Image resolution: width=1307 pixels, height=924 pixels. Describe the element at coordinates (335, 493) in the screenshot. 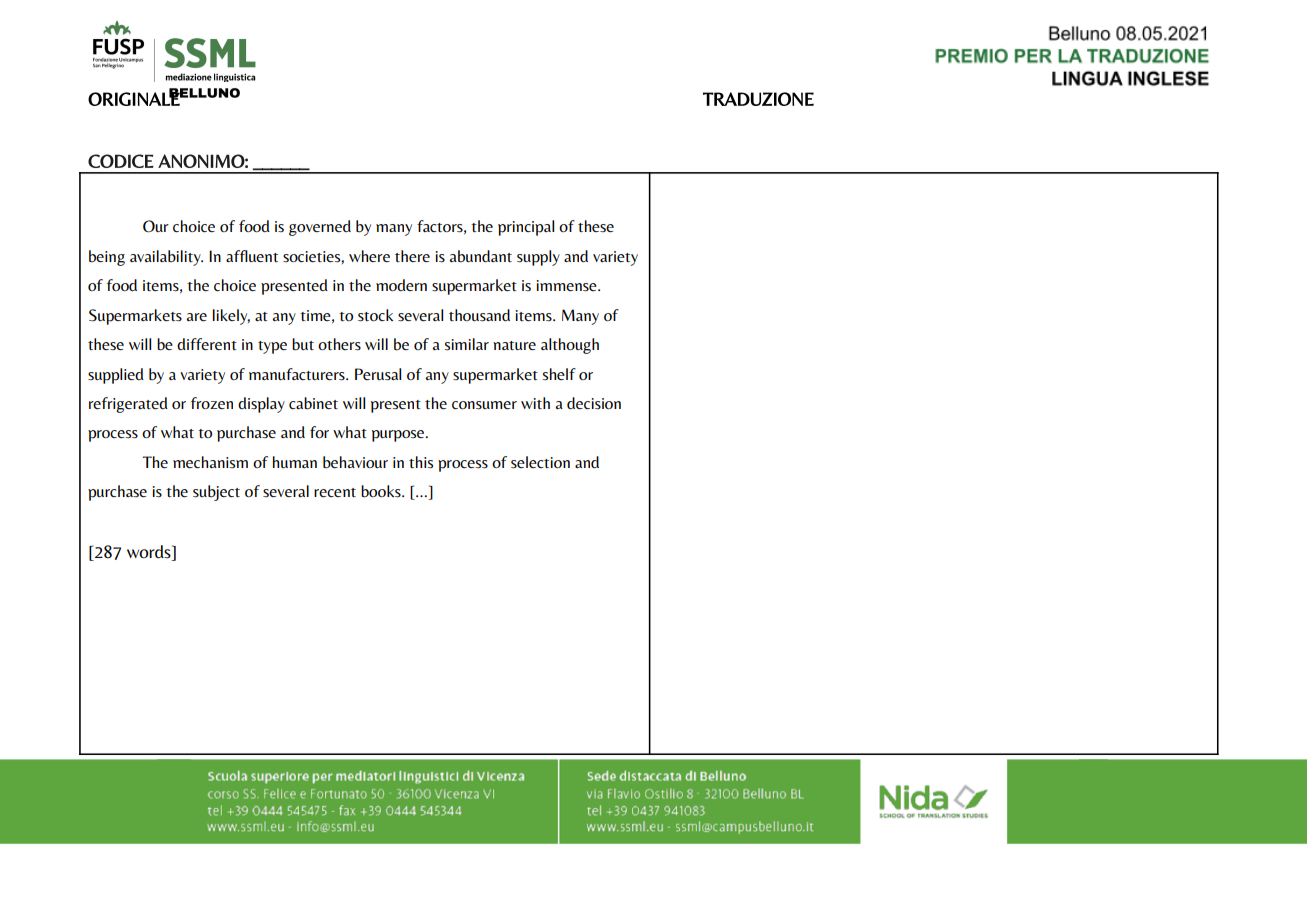

I see `recent` at that location.
